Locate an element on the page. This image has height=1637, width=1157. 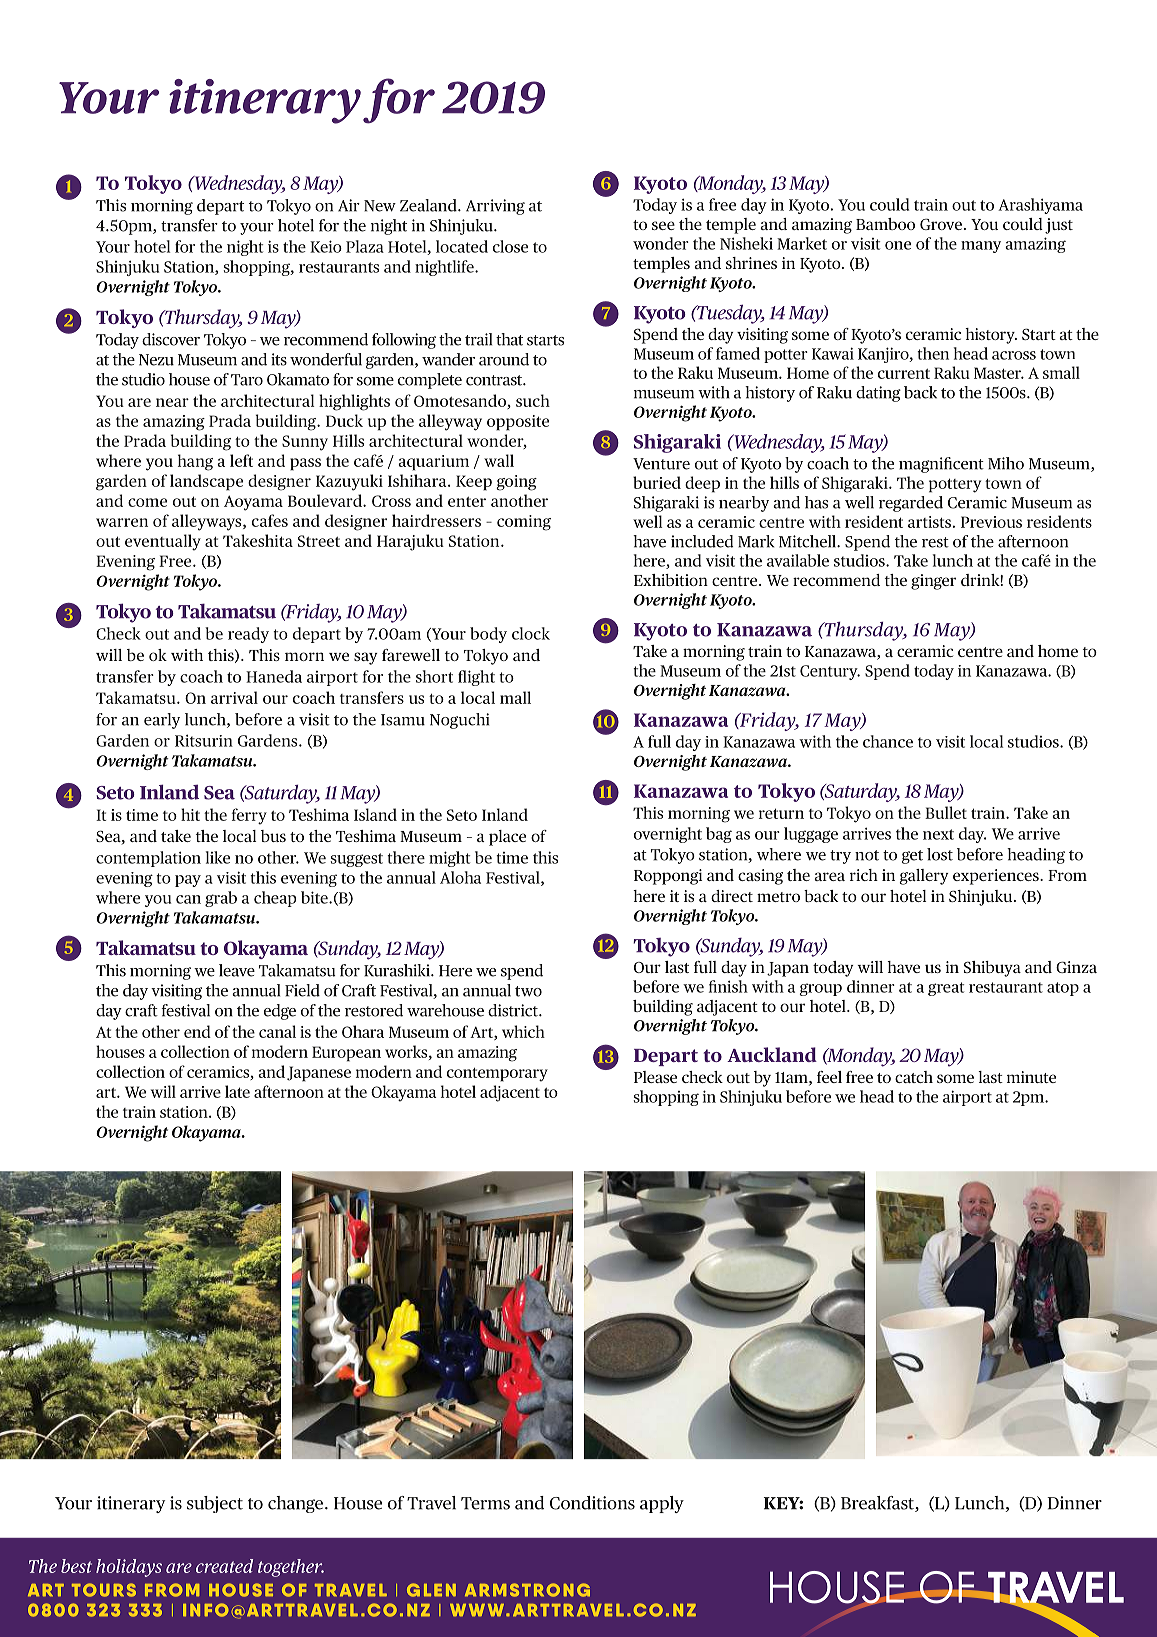
discover is located at coordinates (171, 339).
